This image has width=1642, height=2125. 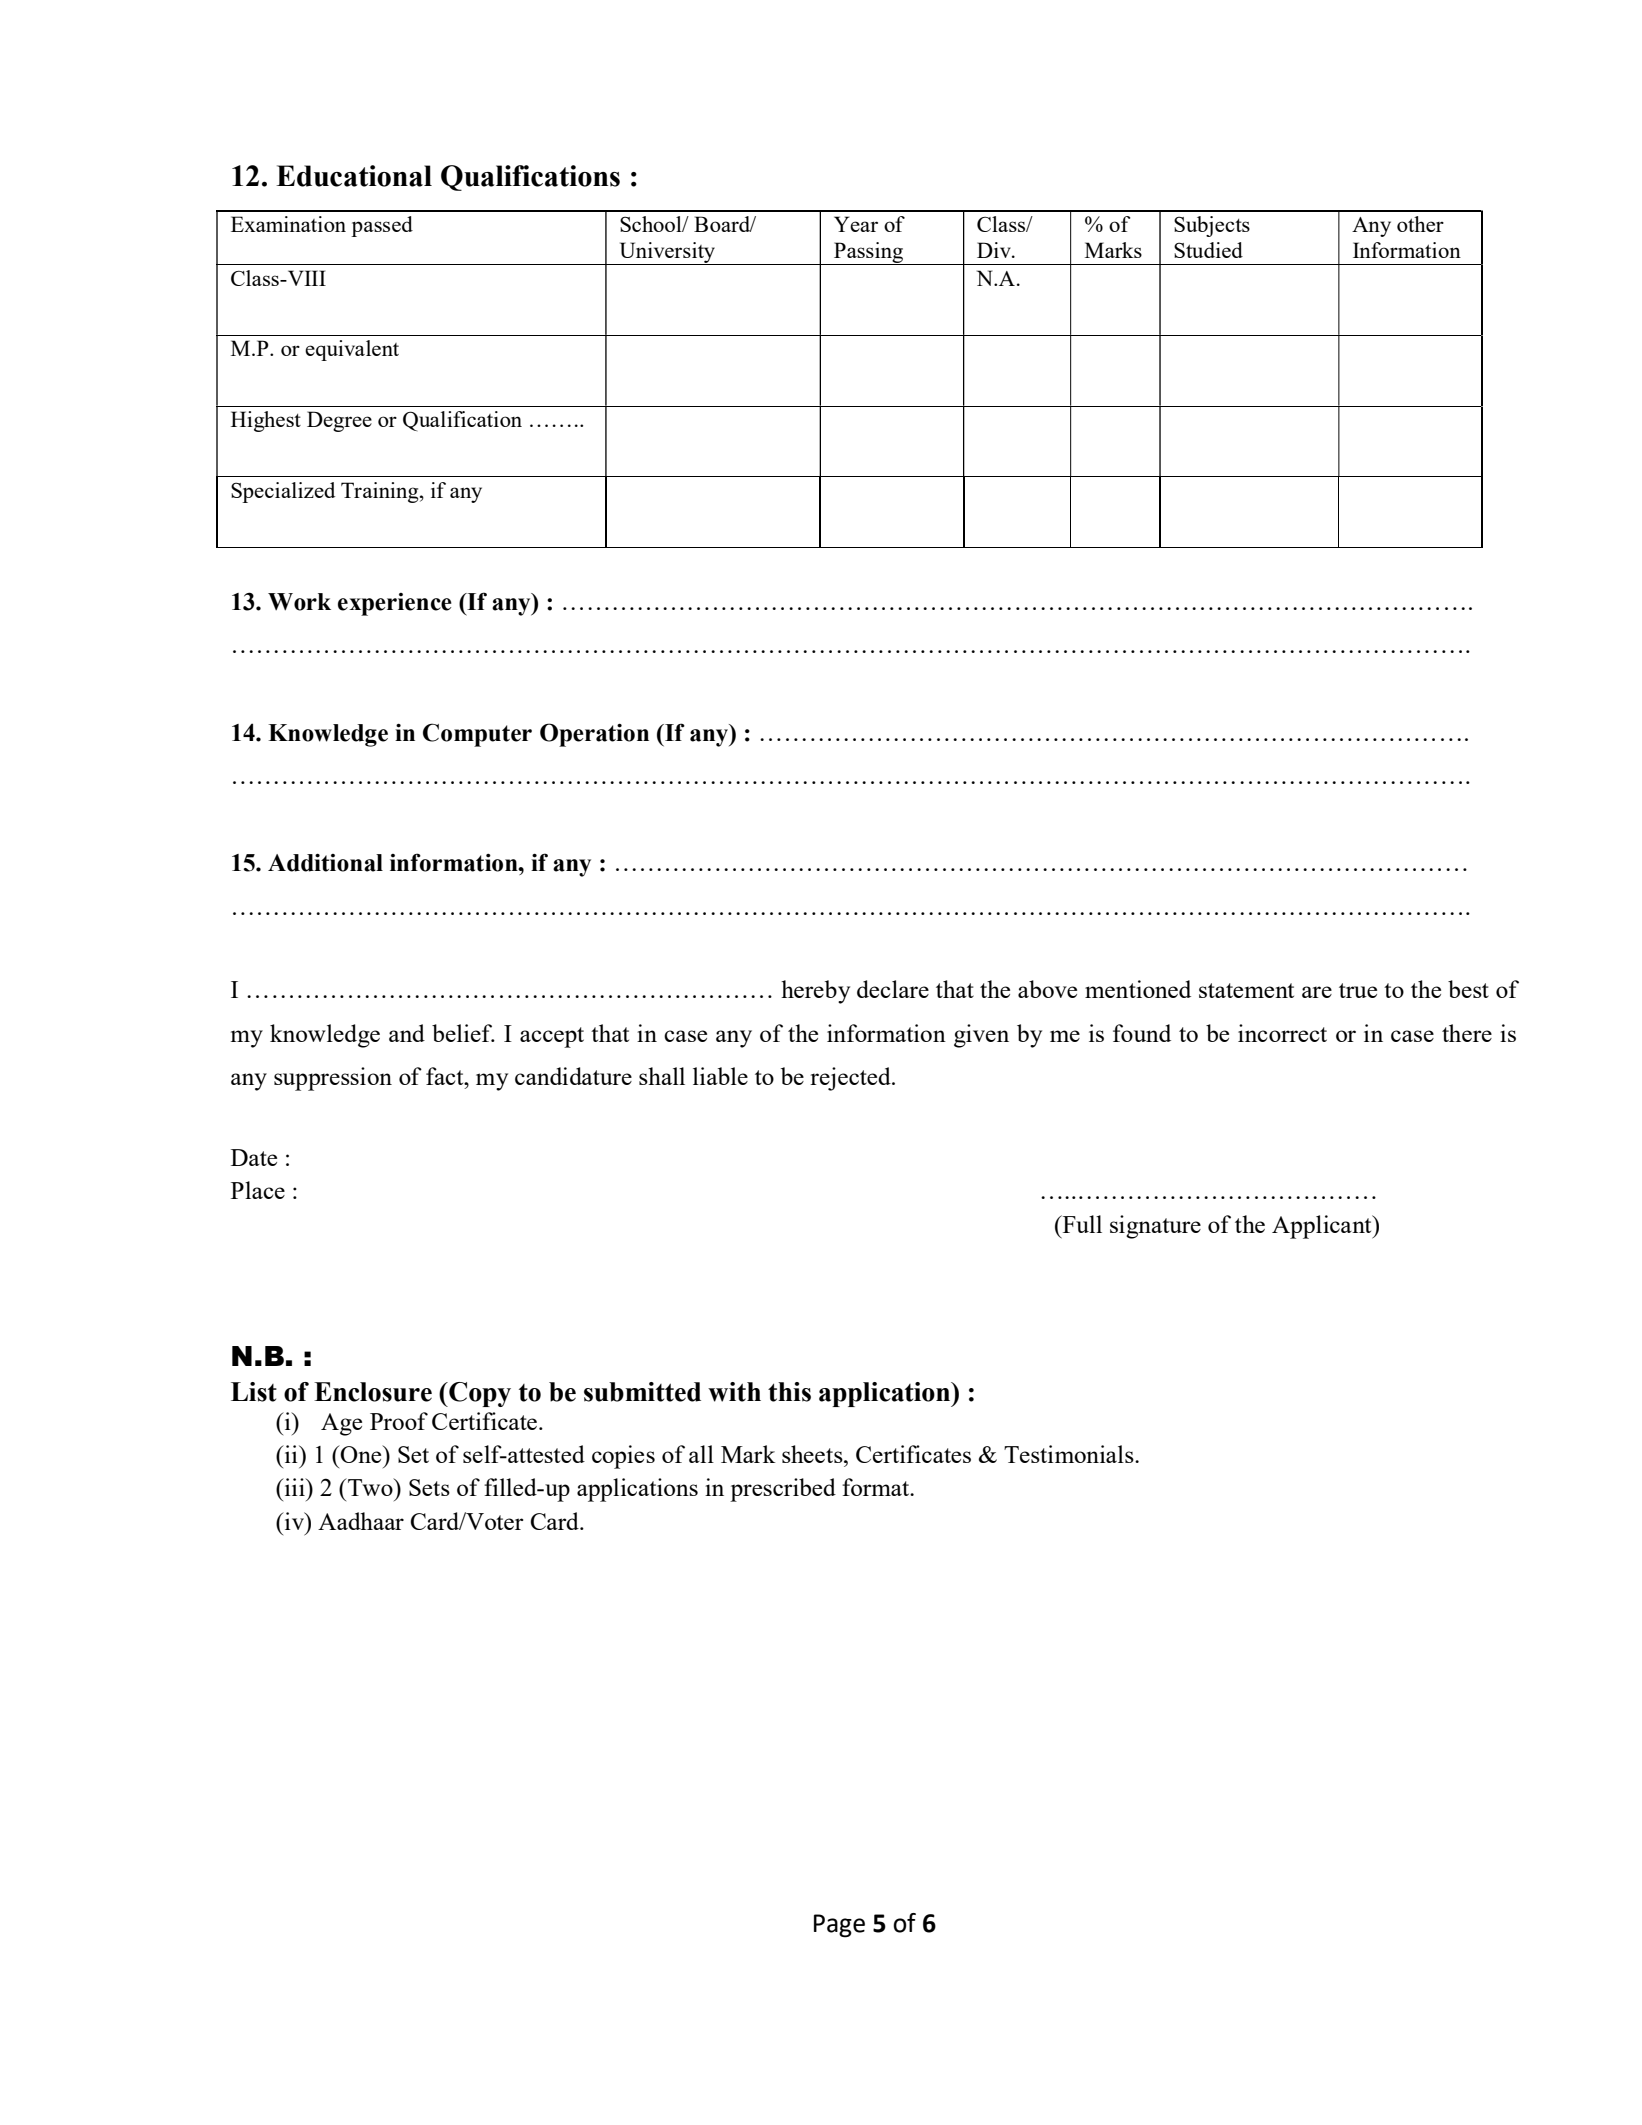 I want to click on other, so click(x=1420, y=224).
